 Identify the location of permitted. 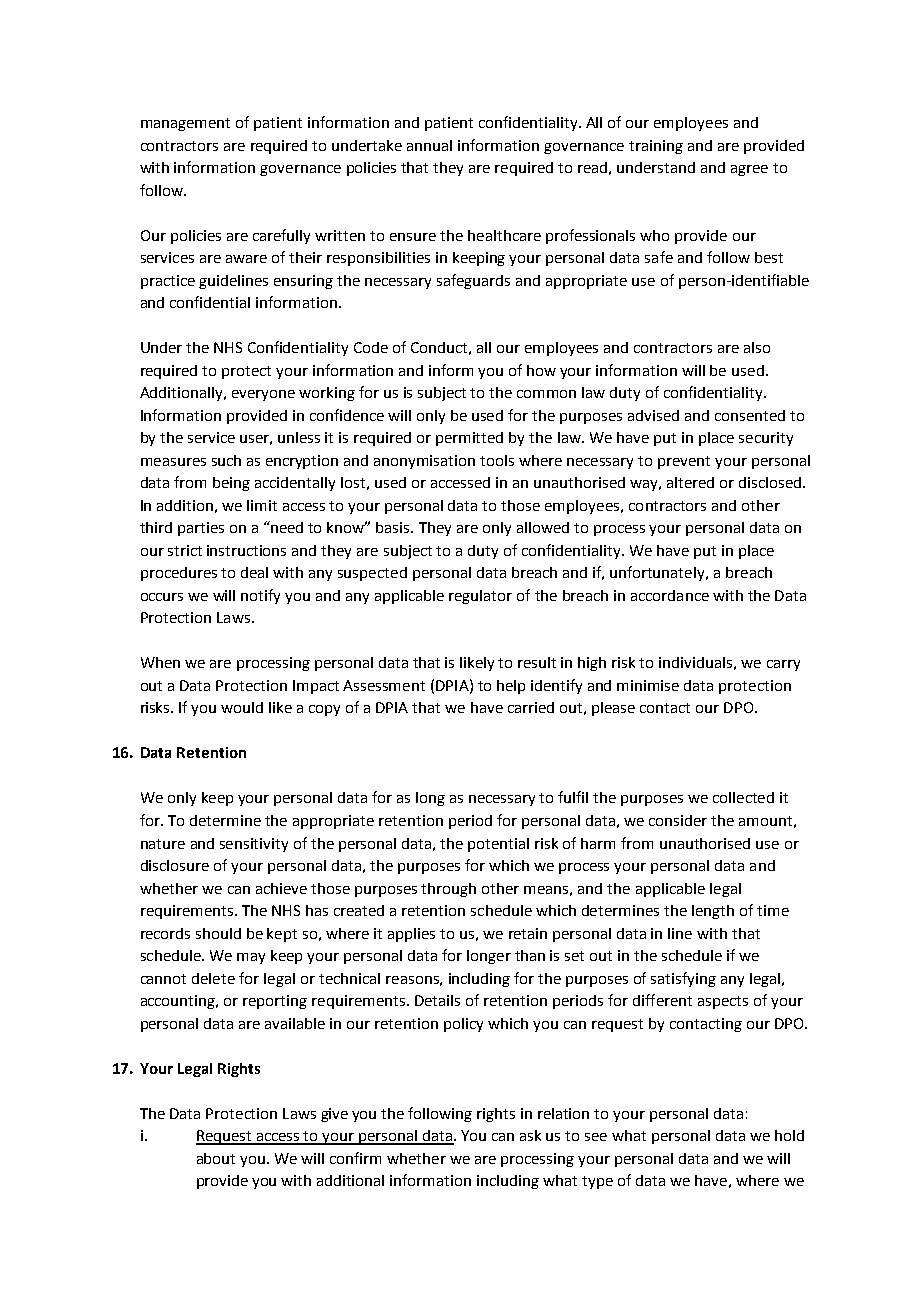
(469, 439).
